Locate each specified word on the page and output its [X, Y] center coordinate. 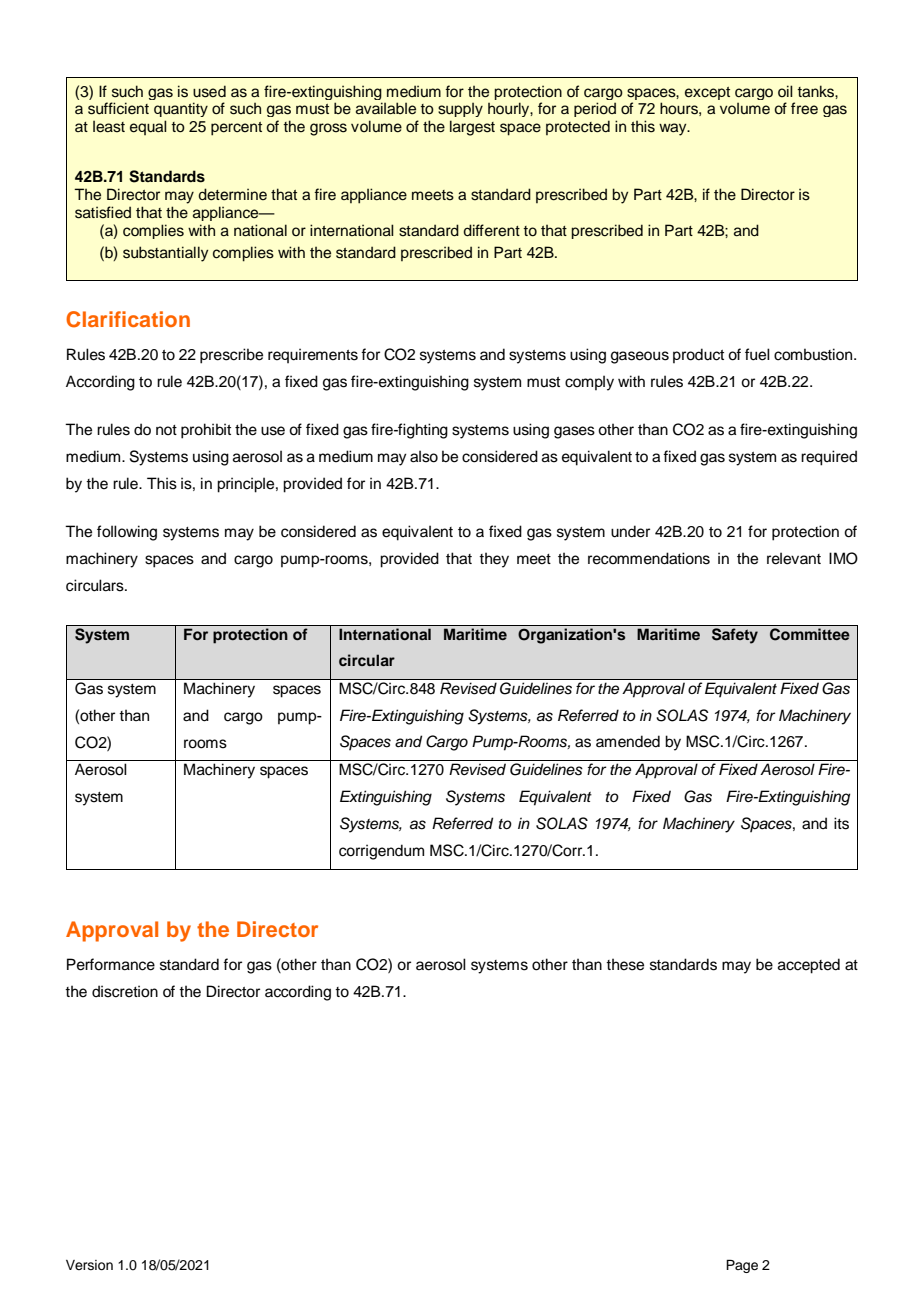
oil [785, 91]
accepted [809, 966]
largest [472, 128]
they [494, 560]
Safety [735, 636]
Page [742, 1266]
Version [89, 1265]
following [127, 533]
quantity [181, 109]
